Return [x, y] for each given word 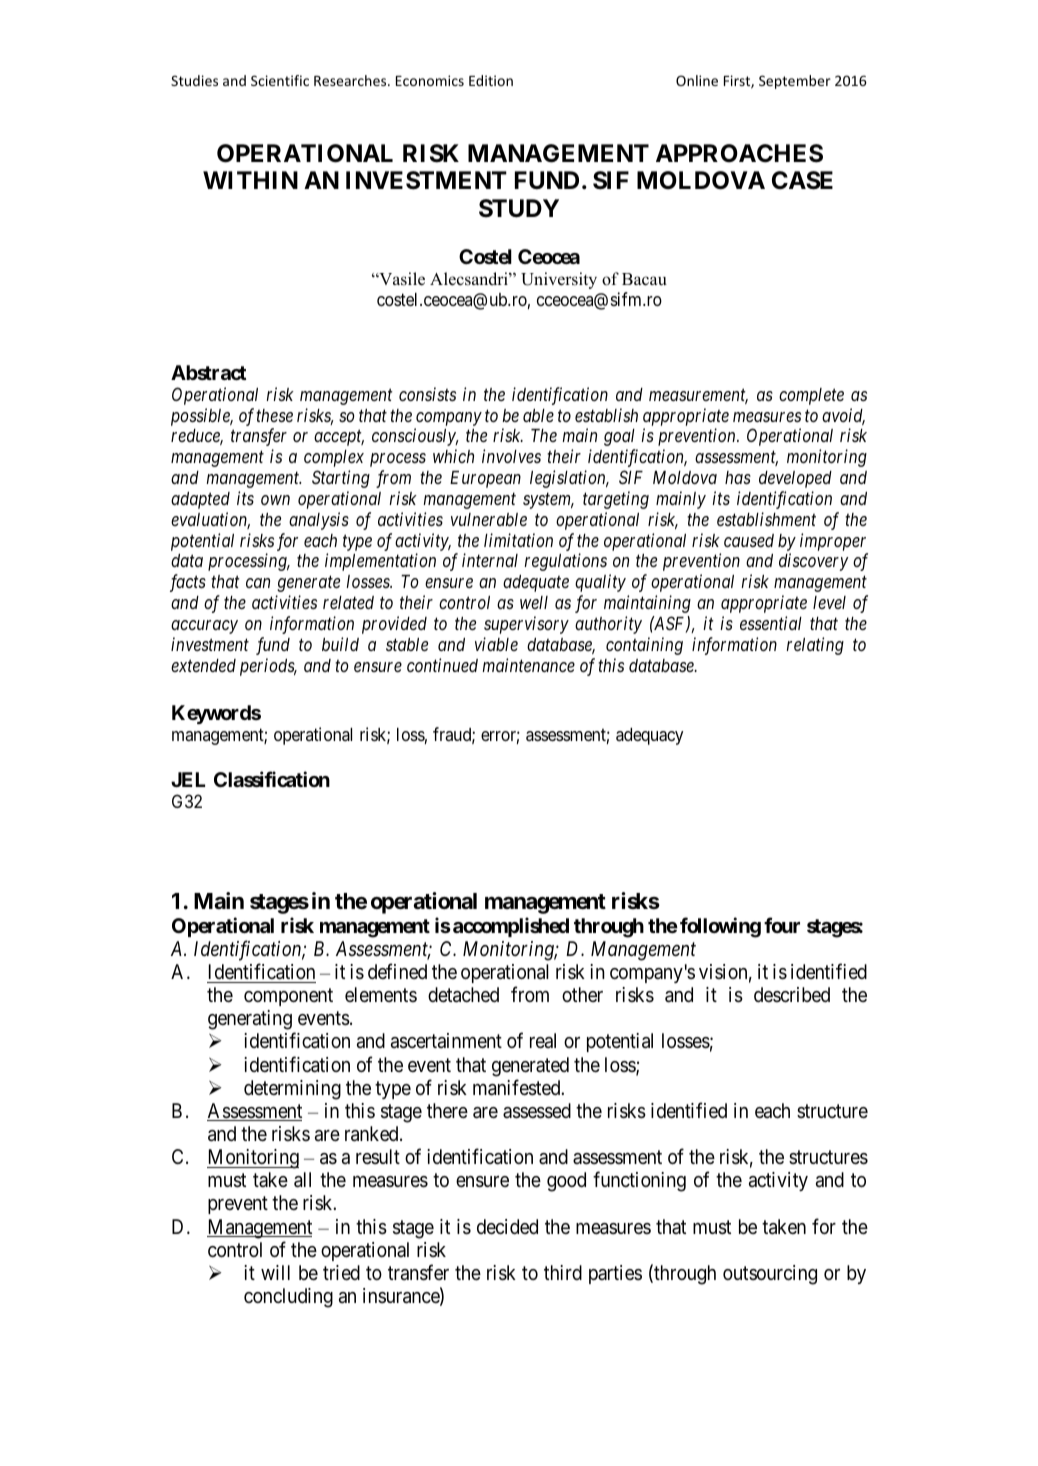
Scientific [280, 80]
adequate [536, 583]
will [275, 1272]
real [543, 1041]
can [258, 583]
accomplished [511, 927]
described [792, 994]
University [559, 280]
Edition [491, 80]
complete [811, 396]
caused [749, 540]
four [782, 925]
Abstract [208, 372]
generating [250, 1020]
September [795, 82]
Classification [272, 779]
